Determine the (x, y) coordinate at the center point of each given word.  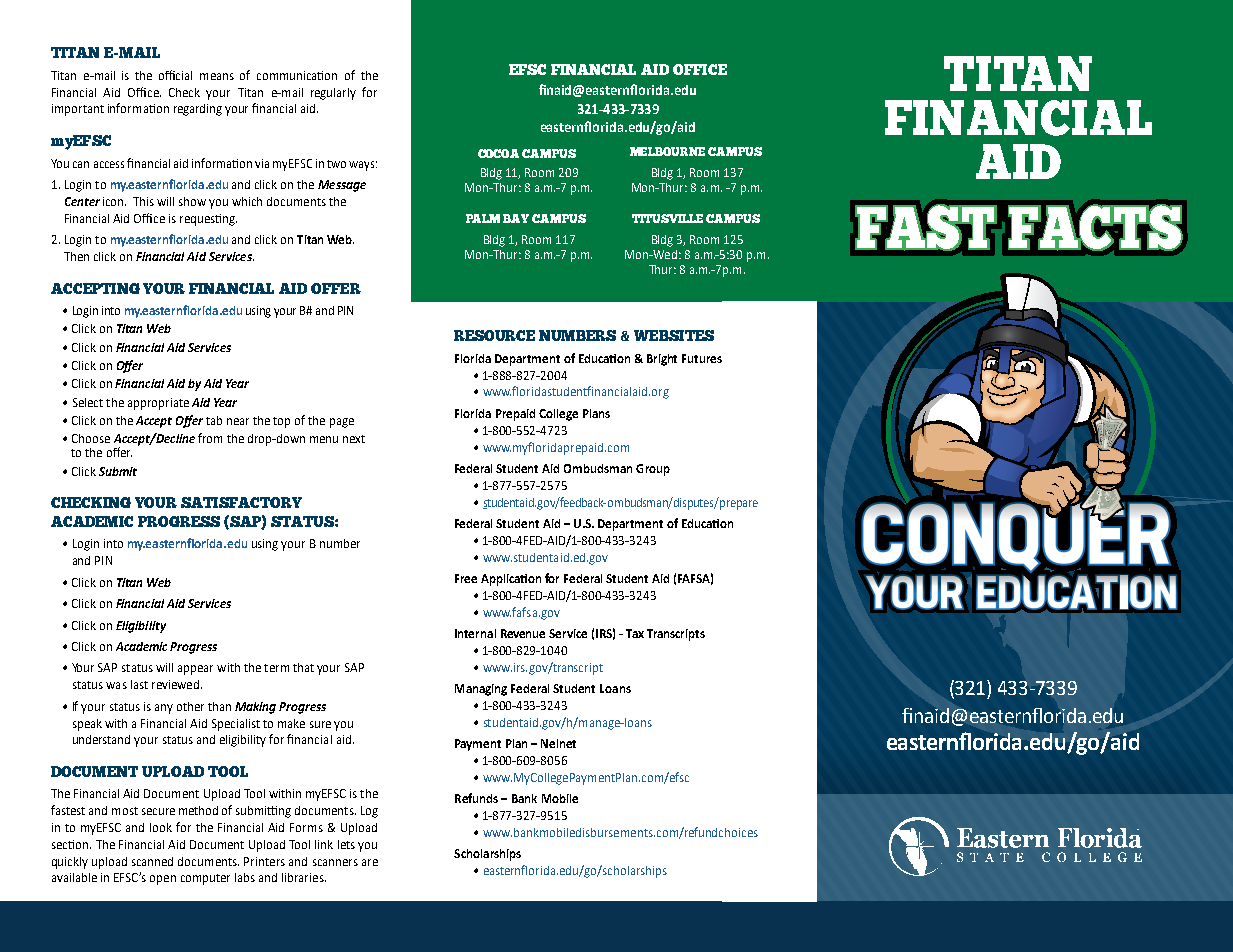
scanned (152, 861)
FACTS (1095, 227)
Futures (702, 358)
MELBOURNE (667, 151)
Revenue (523, 633)
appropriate (158, 404)
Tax (635, 633)
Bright (662, 360)
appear (195, 670)
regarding (198, 110)
